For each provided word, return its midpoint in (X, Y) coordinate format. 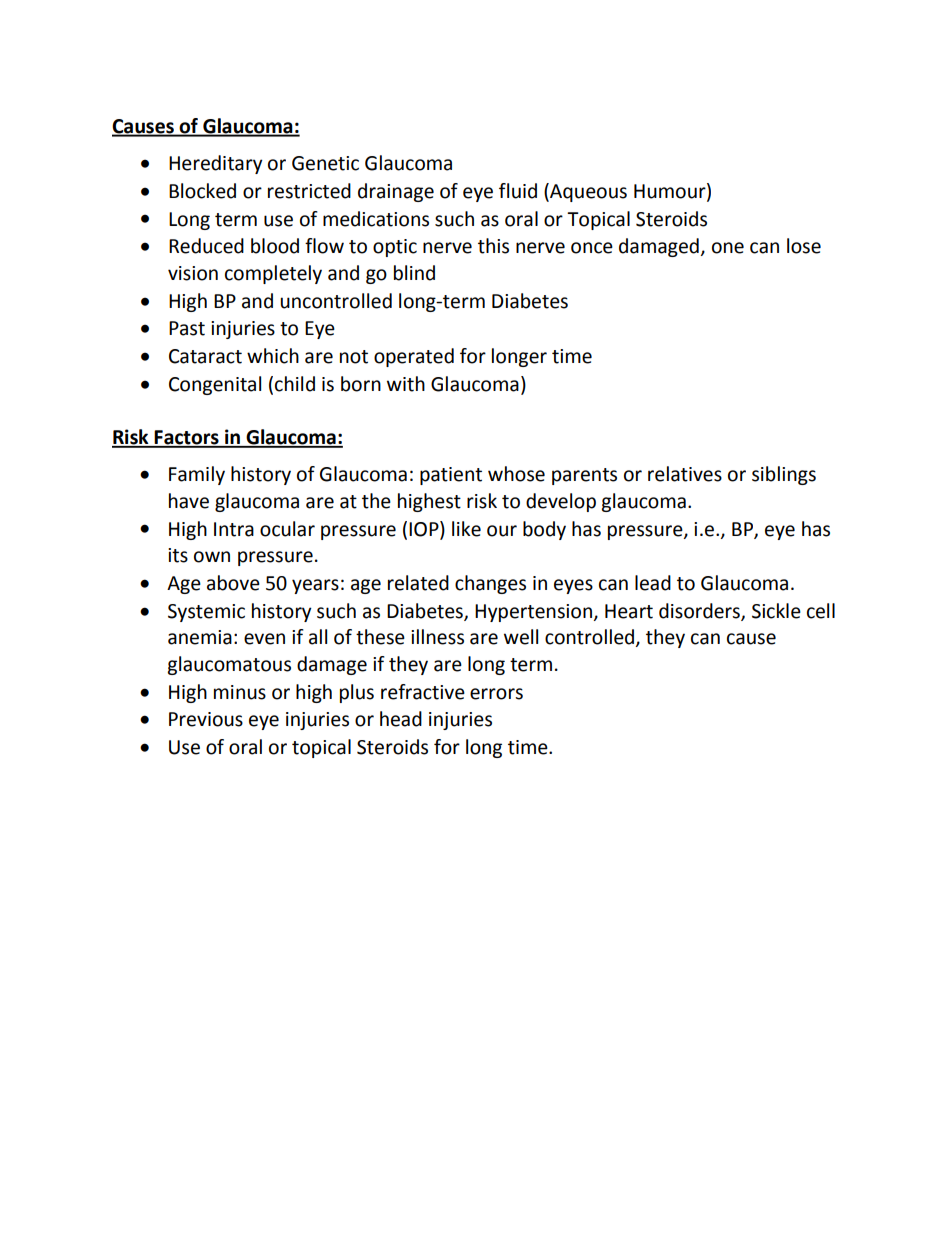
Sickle (776, 611)
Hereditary (216, 164)
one (728, 248)
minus (240, 692)
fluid (518, 191)
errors (496, 694)
